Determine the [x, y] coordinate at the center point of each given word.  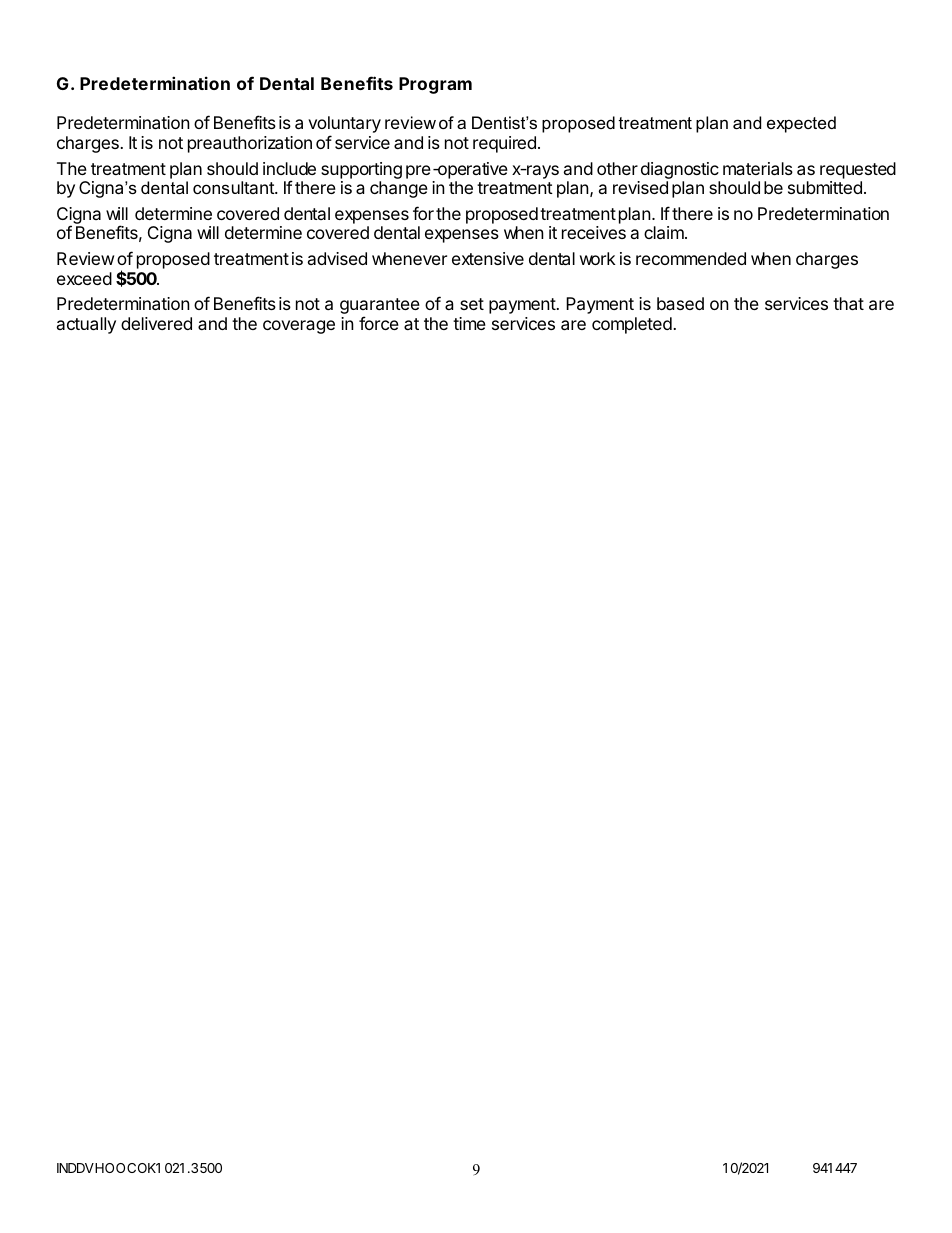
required [504, 144]
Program [435, 85]
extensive [488, 258]
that [848, 303]
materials [758, 168]
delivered [156, 323]
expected [801, 124]
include [289, 168]
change [399, 189]
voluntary [344, 126]
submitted [825, 187]
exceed [84, 278]
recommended [691, 258]
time [469, 323]
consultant [234, 187]
